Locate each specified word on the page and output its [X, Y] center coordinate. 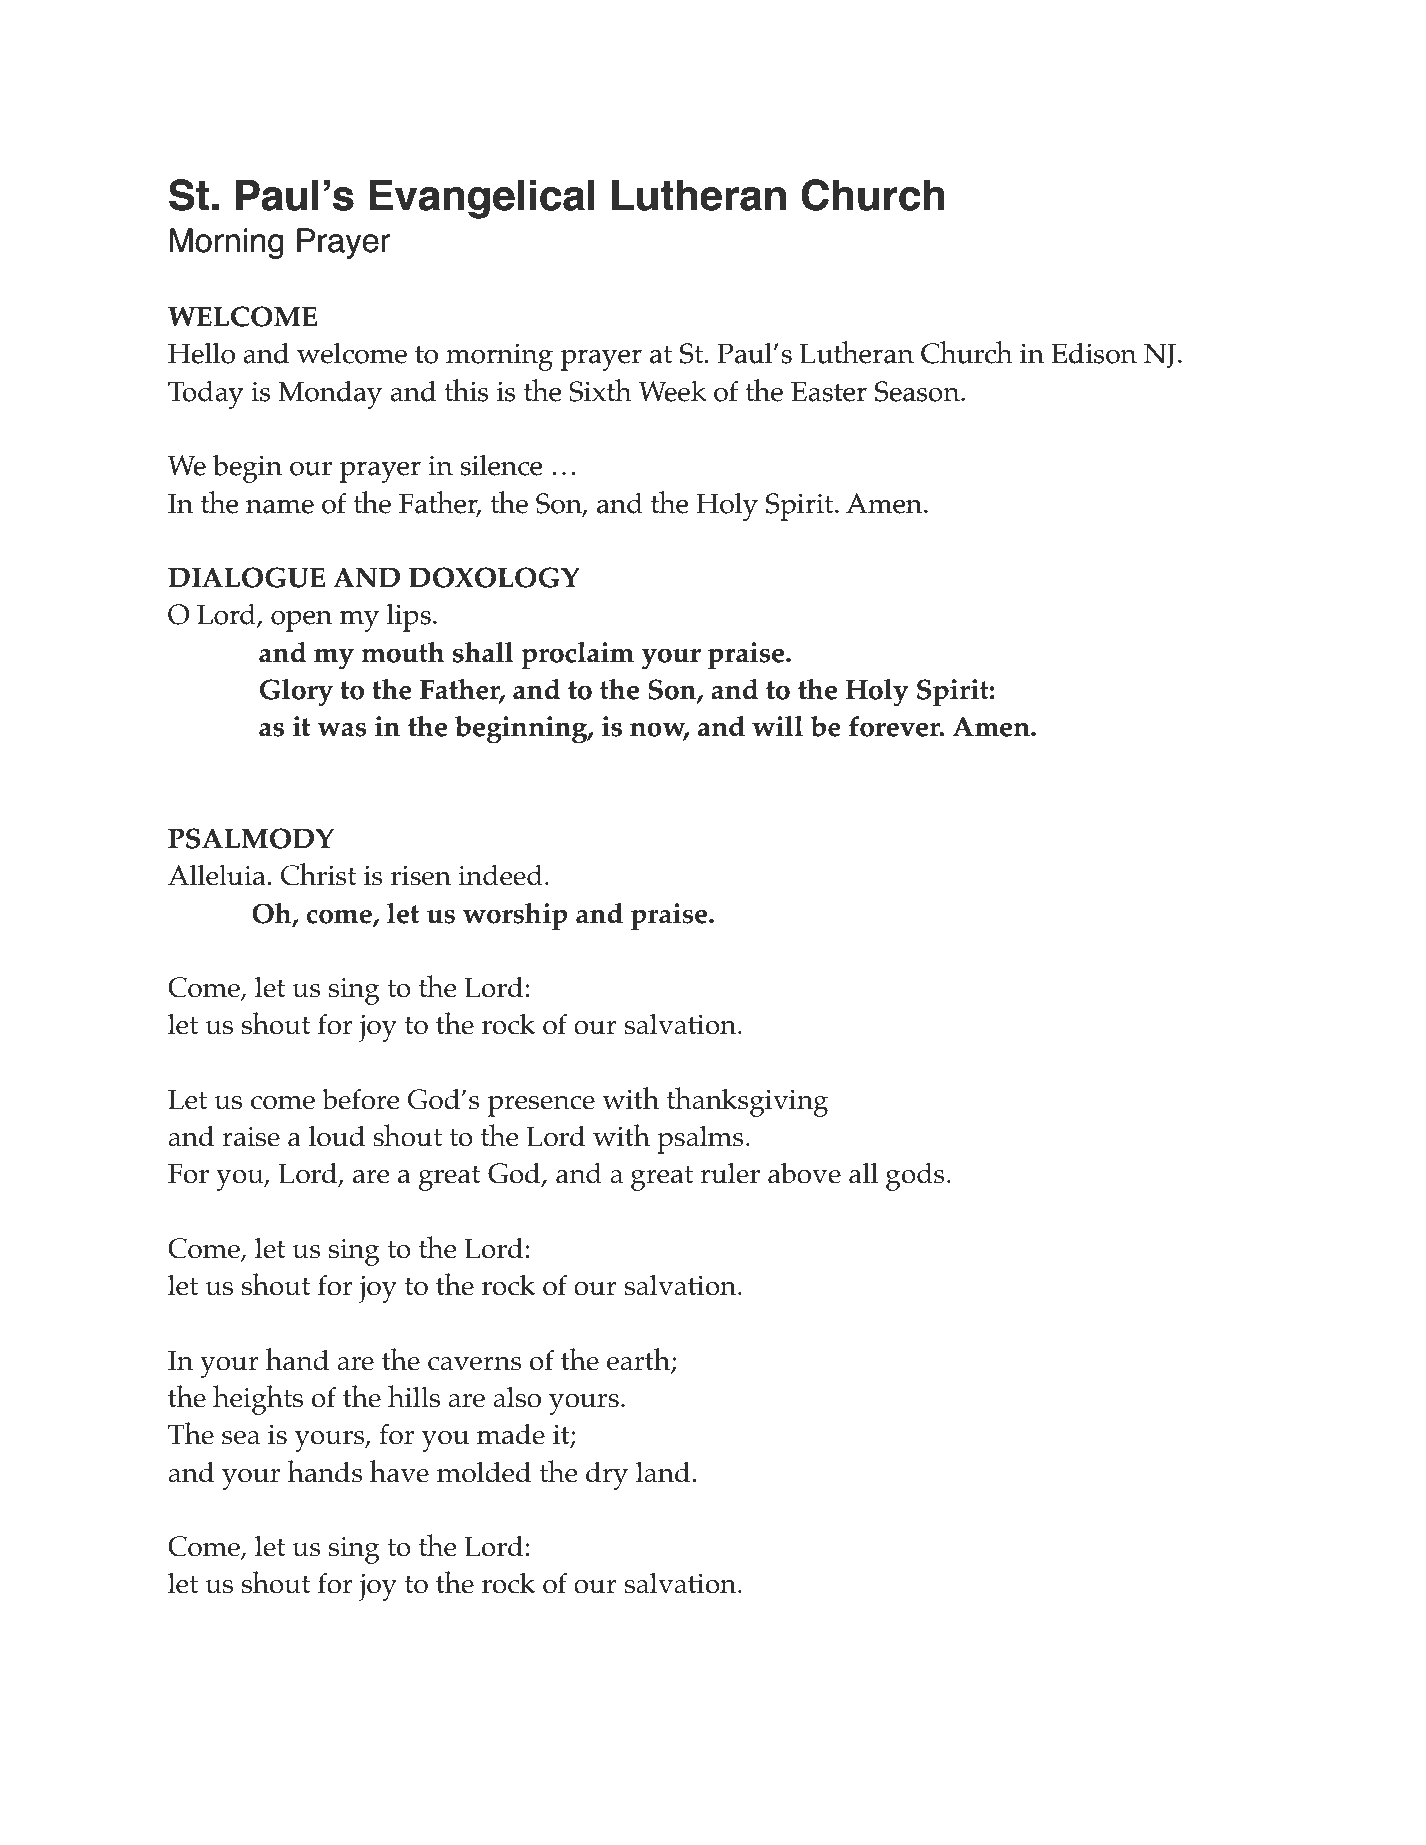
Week [673, 391]
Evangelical [482, 199]
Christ [318, 874]
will [777, 726]
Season [918, 391]
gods [915, 1177]
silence [501, 465]
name [280, 507]
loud [337, 1136]
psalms [700, 1140]
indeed [500, 875]
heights [258, 1400]
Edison [1094, 353]
